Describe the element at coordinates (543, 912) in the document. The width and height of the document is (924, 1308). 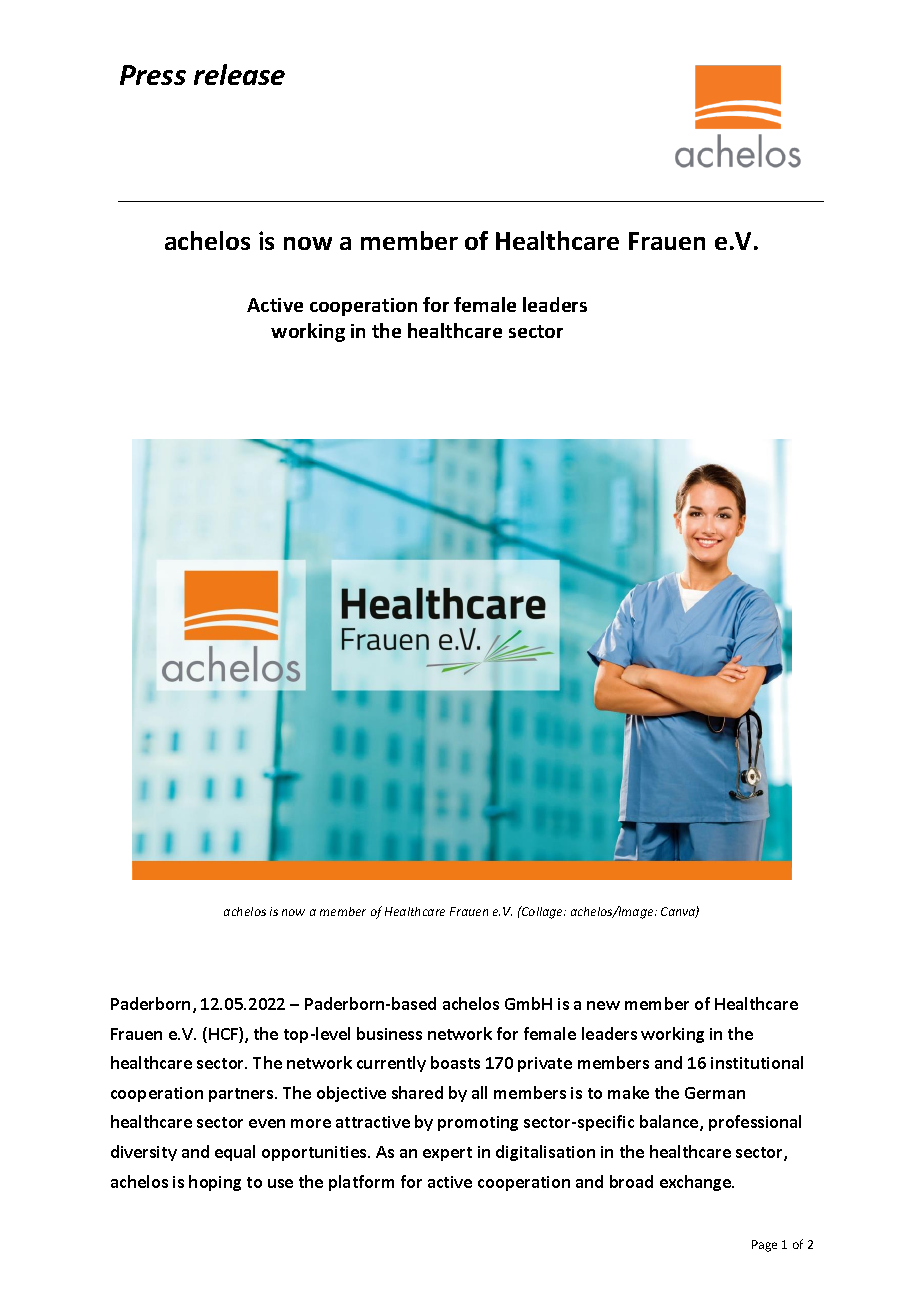
I see `Collage` at that location.
